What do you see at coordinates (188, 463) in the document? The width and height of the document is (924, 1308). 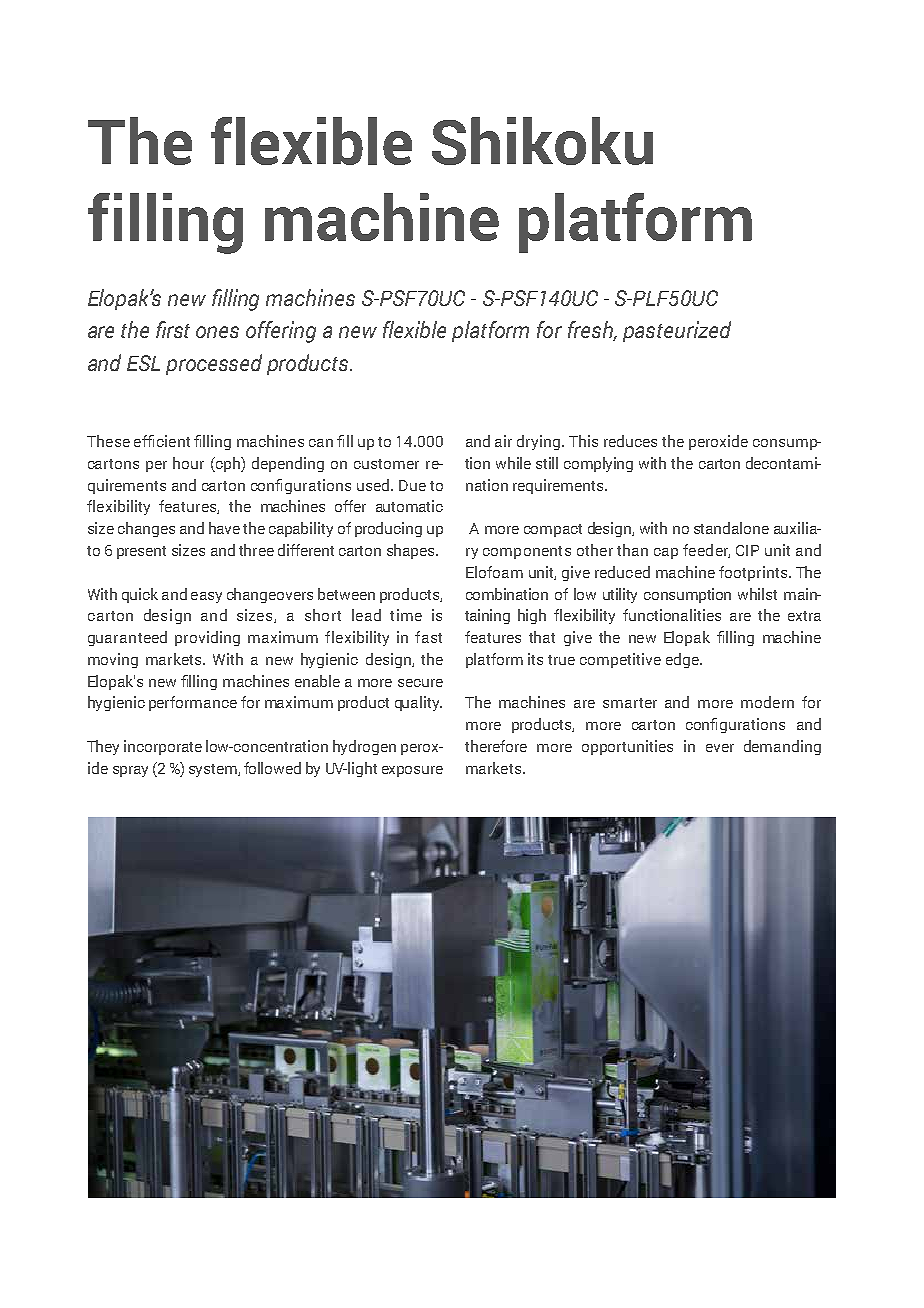 I see `hour` at bounding box center [188, 463].
